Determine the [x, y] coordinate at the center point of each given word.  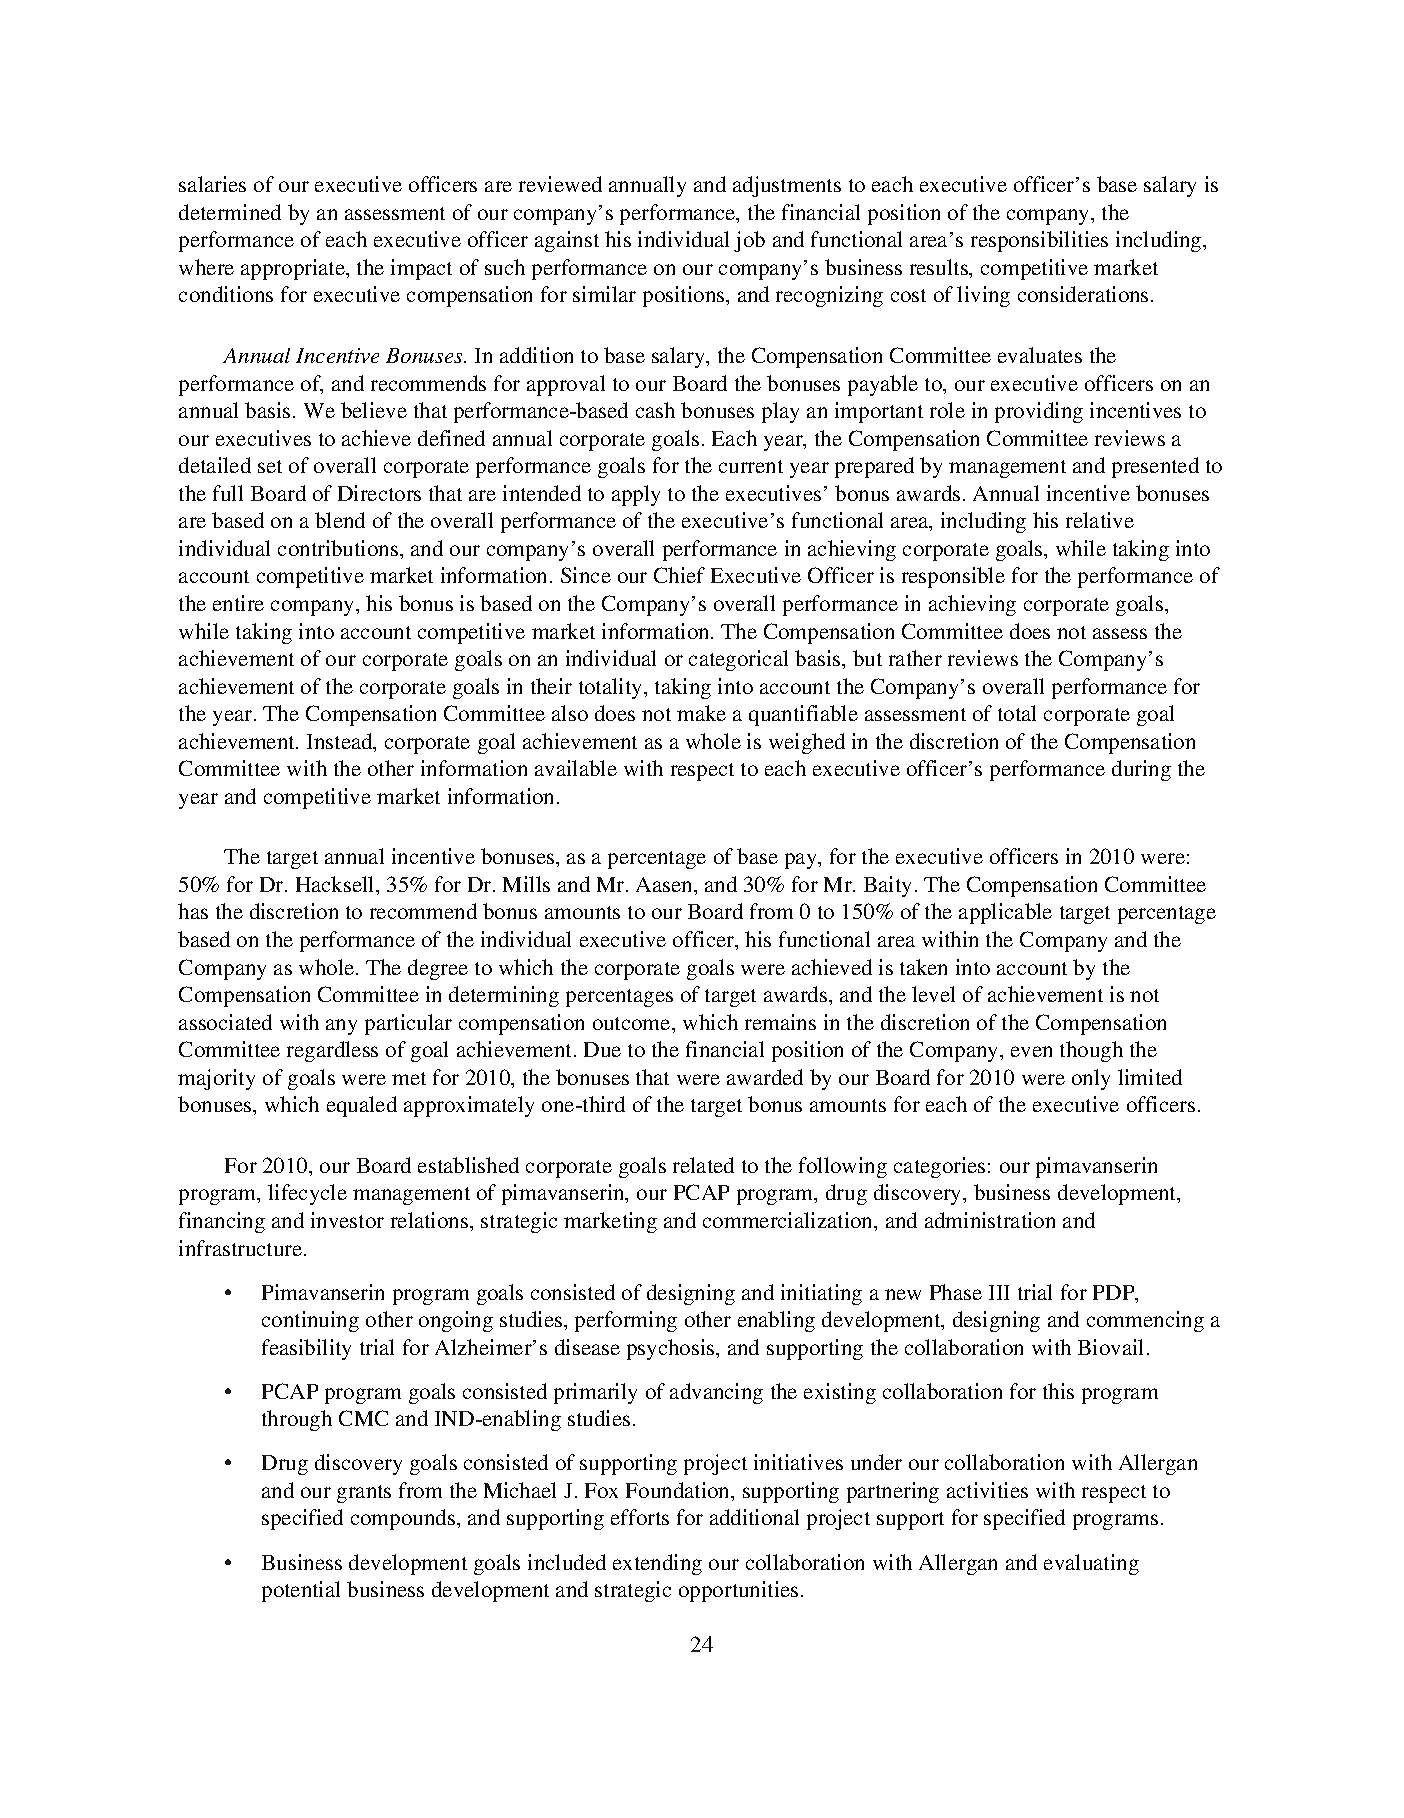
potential [301, 1591]
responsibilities [1039, 241]
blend [340, 520]
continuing [310, 1321]
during [1141, 770]
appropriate [294, 269]
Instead [341, 742]
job [749, 241]
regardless [332, 1051]
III [999, 1292]
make [701, 713]
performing [626, 1321]
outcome [633, 1023]
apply [636, 495]
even [1031, 1051]
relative [1100, 520]
